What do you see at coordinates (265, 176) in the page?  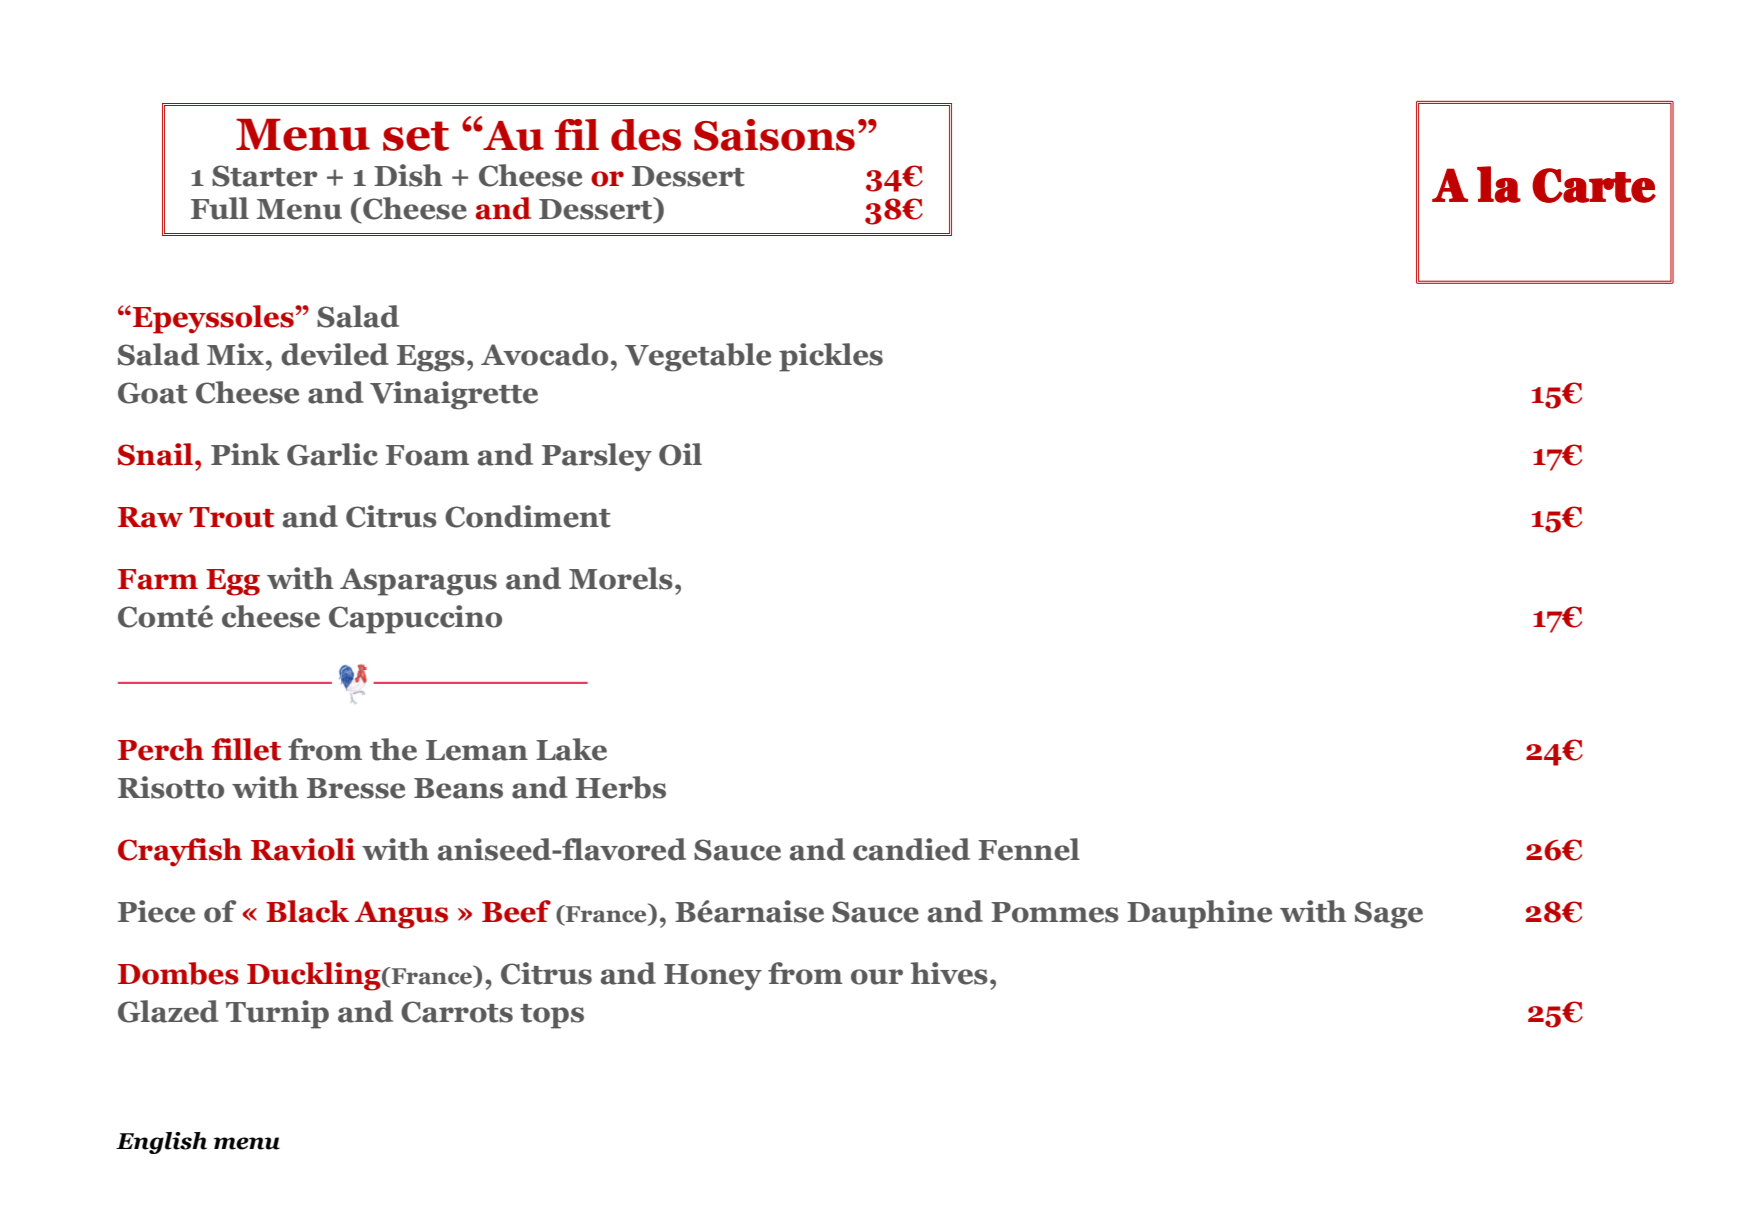 I see `Starter` at bounding box center [265, 176].
